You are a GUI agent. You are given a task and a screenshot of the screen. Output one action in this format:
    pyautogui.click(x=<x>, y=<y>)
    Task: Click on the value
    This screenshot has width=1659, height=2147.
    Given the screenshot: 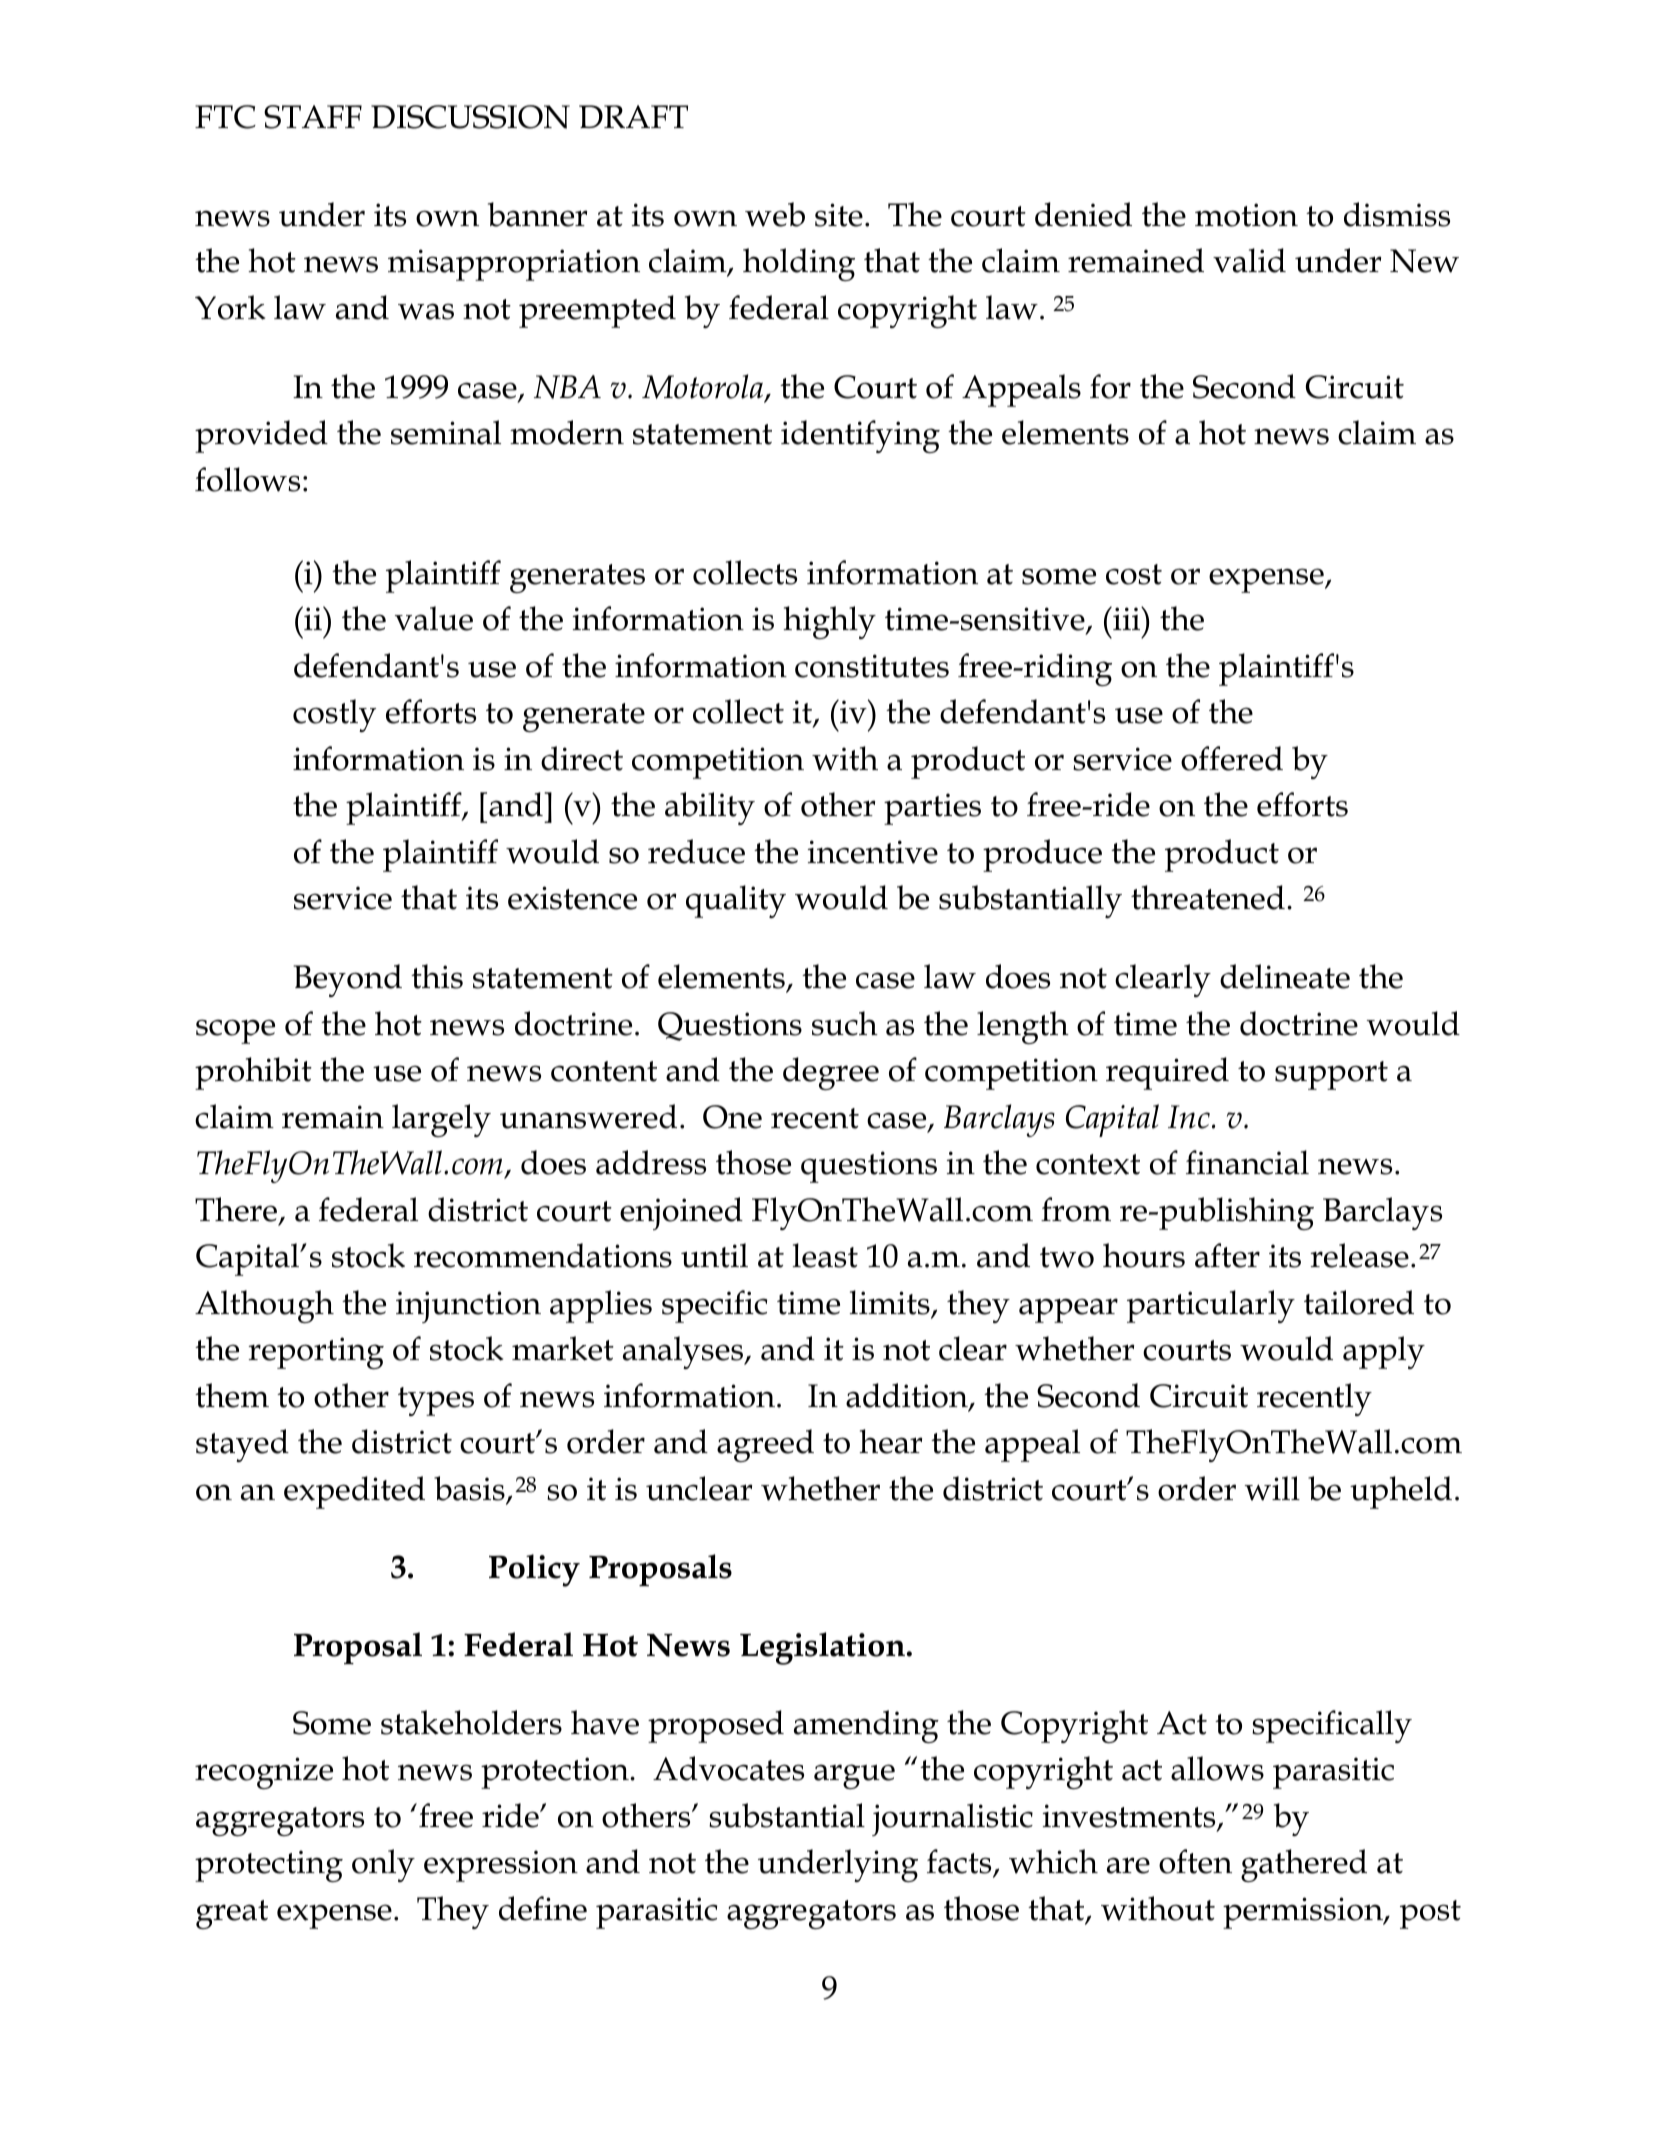 What is the action you would take?
    pyautogui.click(x=434, y=618)
